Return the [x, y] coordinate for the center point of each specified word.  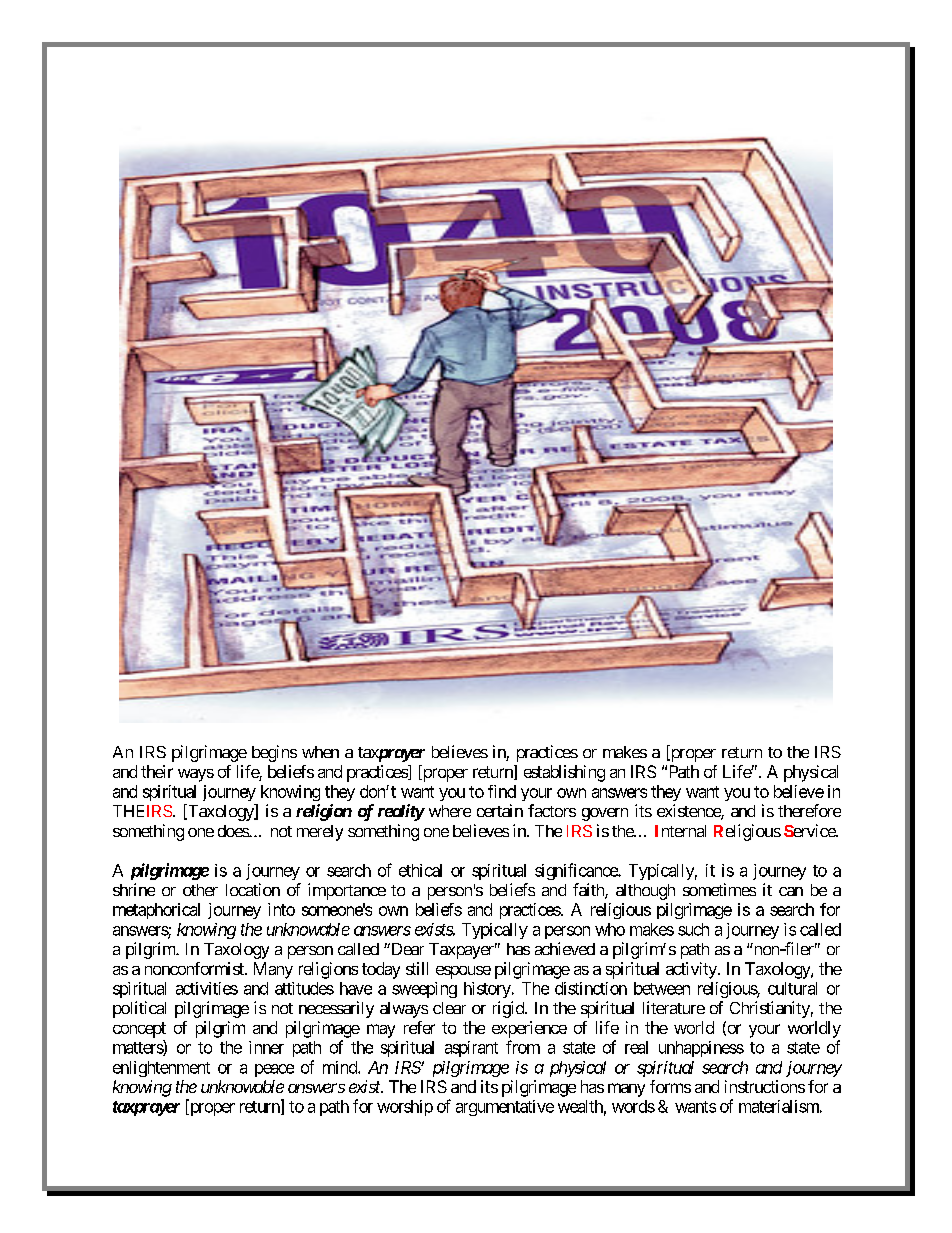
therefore [809, 810]
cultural [792, 988]
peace [274, 1070]
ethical [420, 870]
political [139, 1009]
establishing [564, 773]
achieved [565, 948]
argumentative [505, 1108]
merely [320, 833]
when [320, 752]
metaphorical [156, 911]
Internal [680, 831]
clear [449, 1008]
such [693, 929]
